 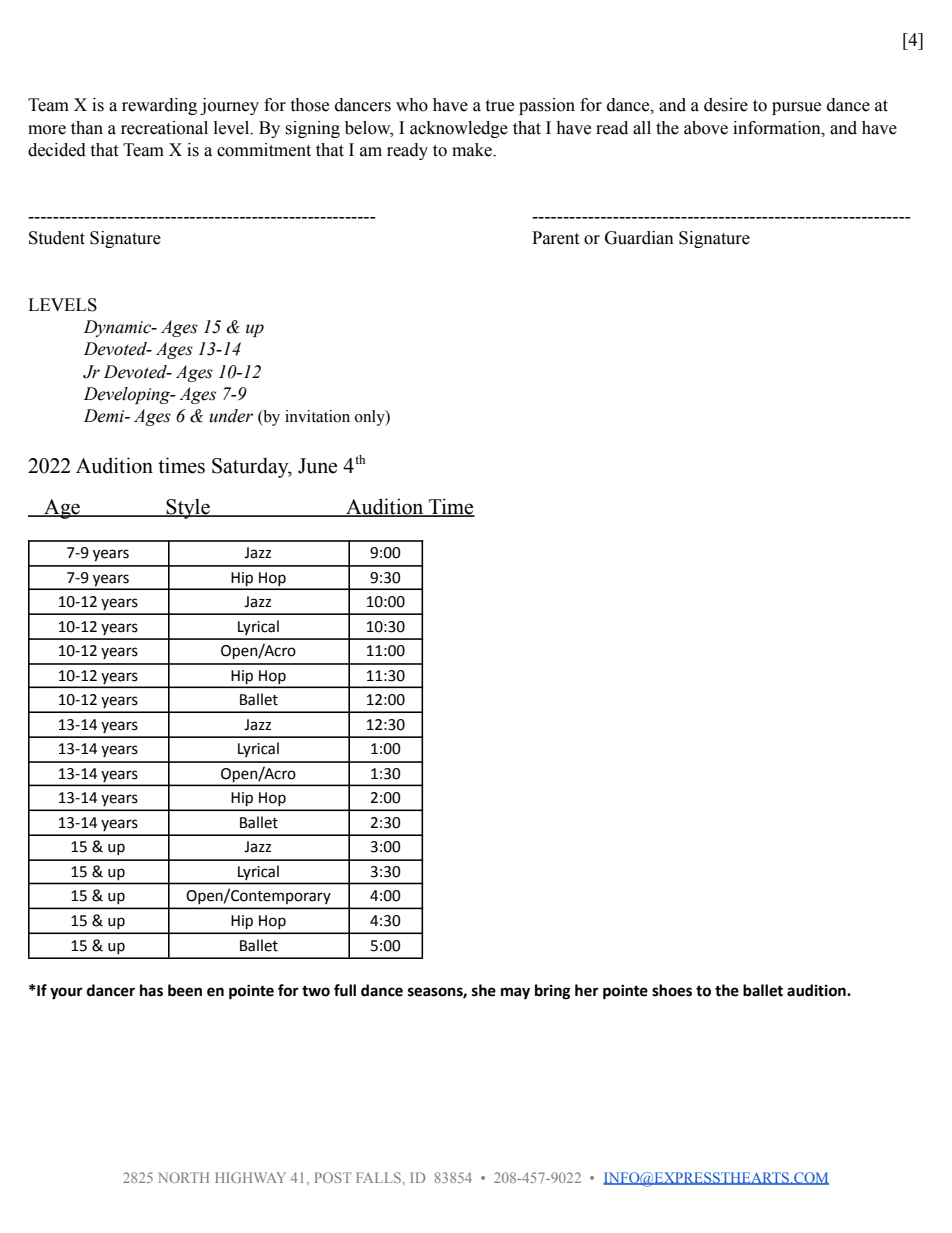 What do you see at coordinates (484, 990) in the screenshot?
I see `she` at bounding box center [484, 990].
